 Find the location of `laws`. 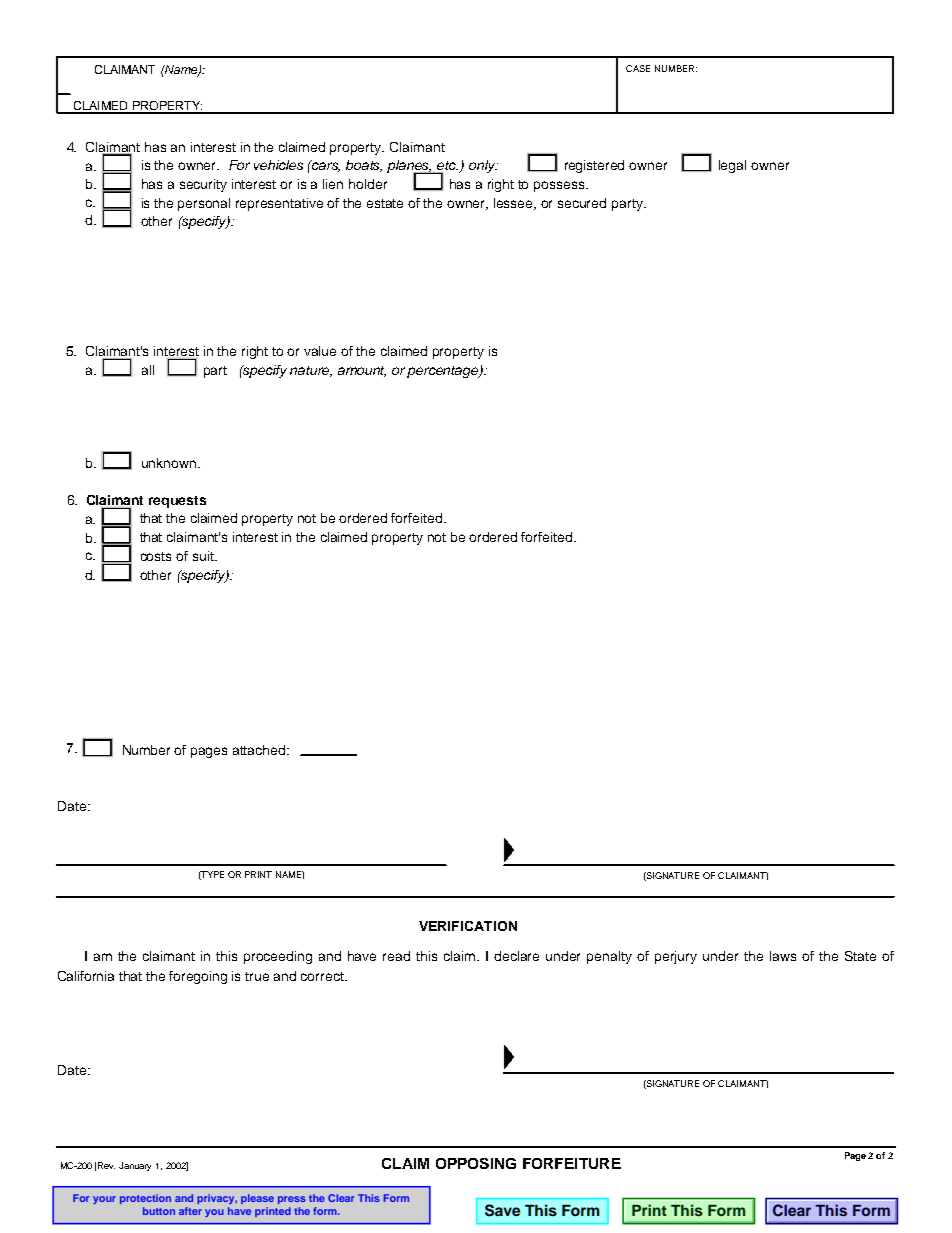

laws is located at coordinates (783, 956).
